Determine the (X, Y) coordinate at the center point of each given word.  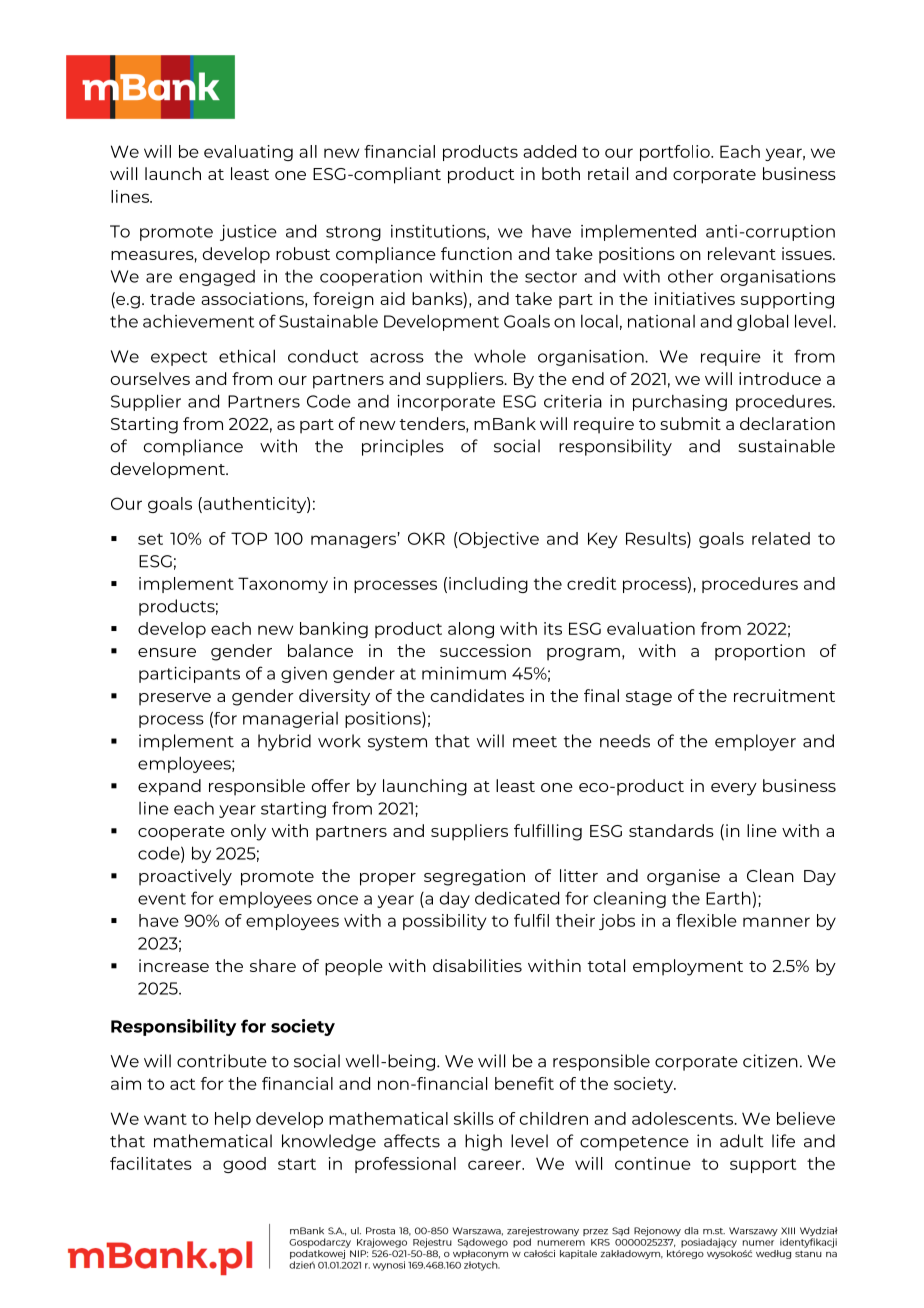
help (233, 1120)
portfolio (676, 153)
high (483, 1142)
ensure (167, 652)
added (549, 151)
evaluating (248, 153)
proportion (760, 652)
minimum (464, 673)
